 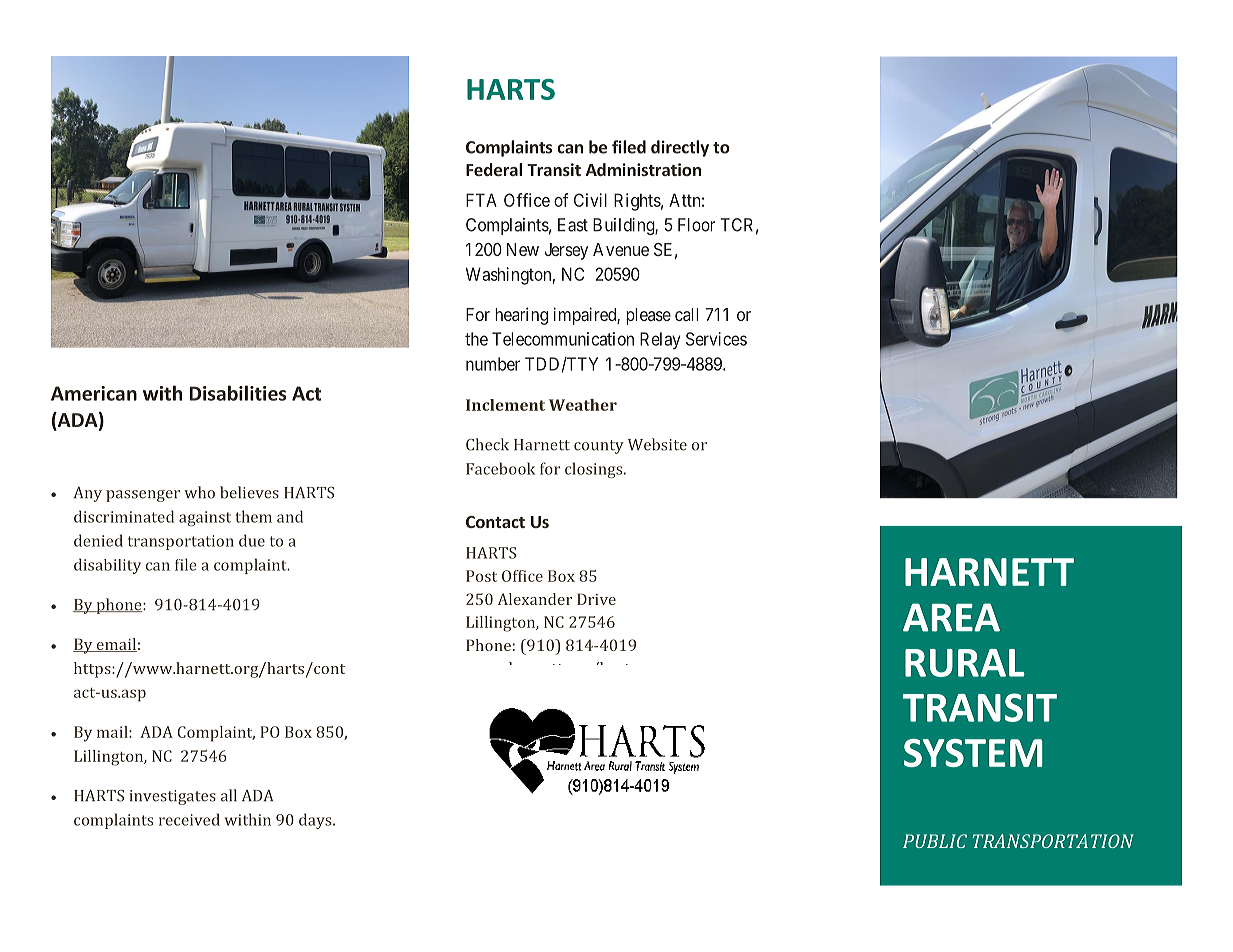 What do you see at coordinates (716, 339) in the screenshot?
I see `Services` at bounding box center [716, 339].
